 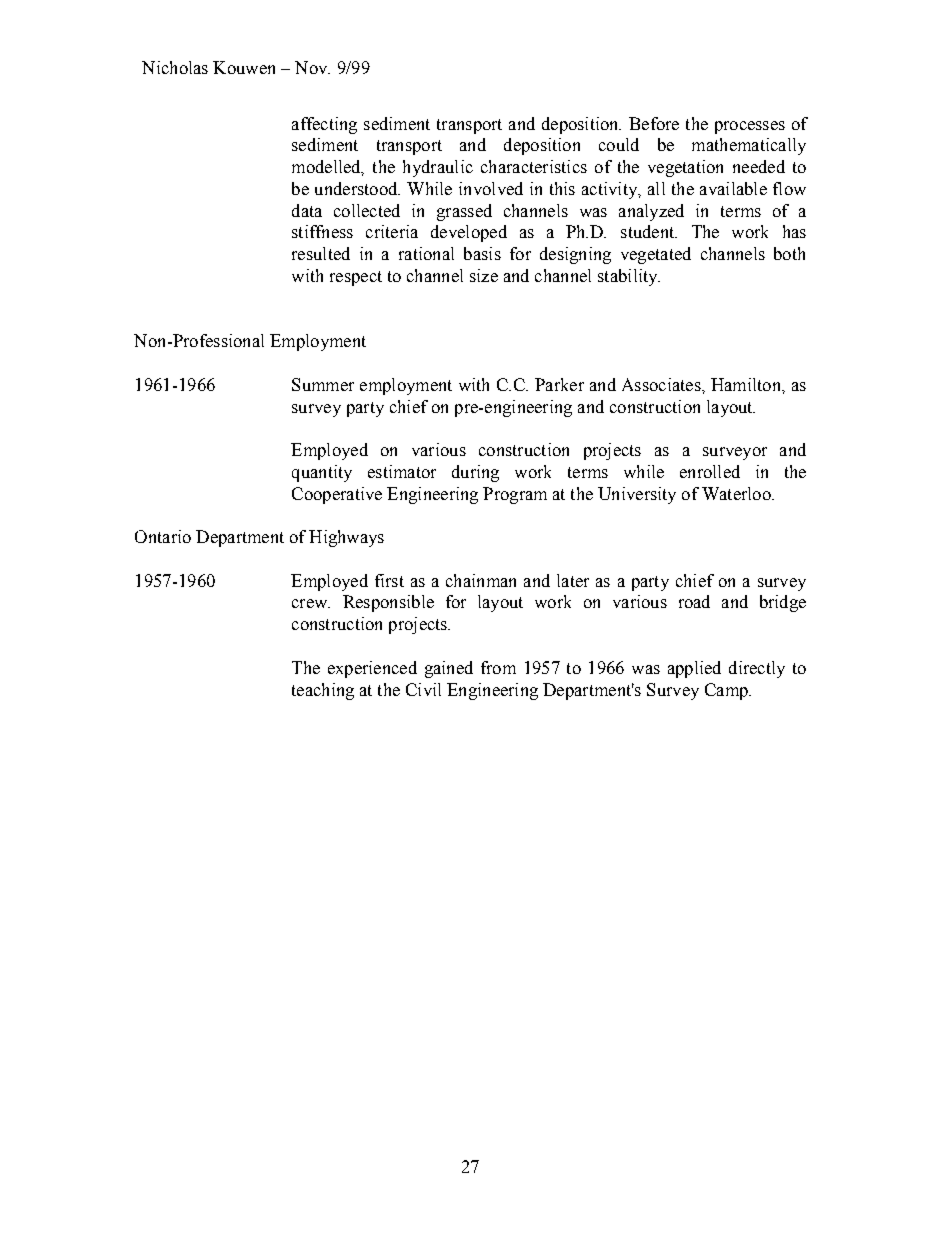 I want to click on Program, so click(x=515, y=495).
